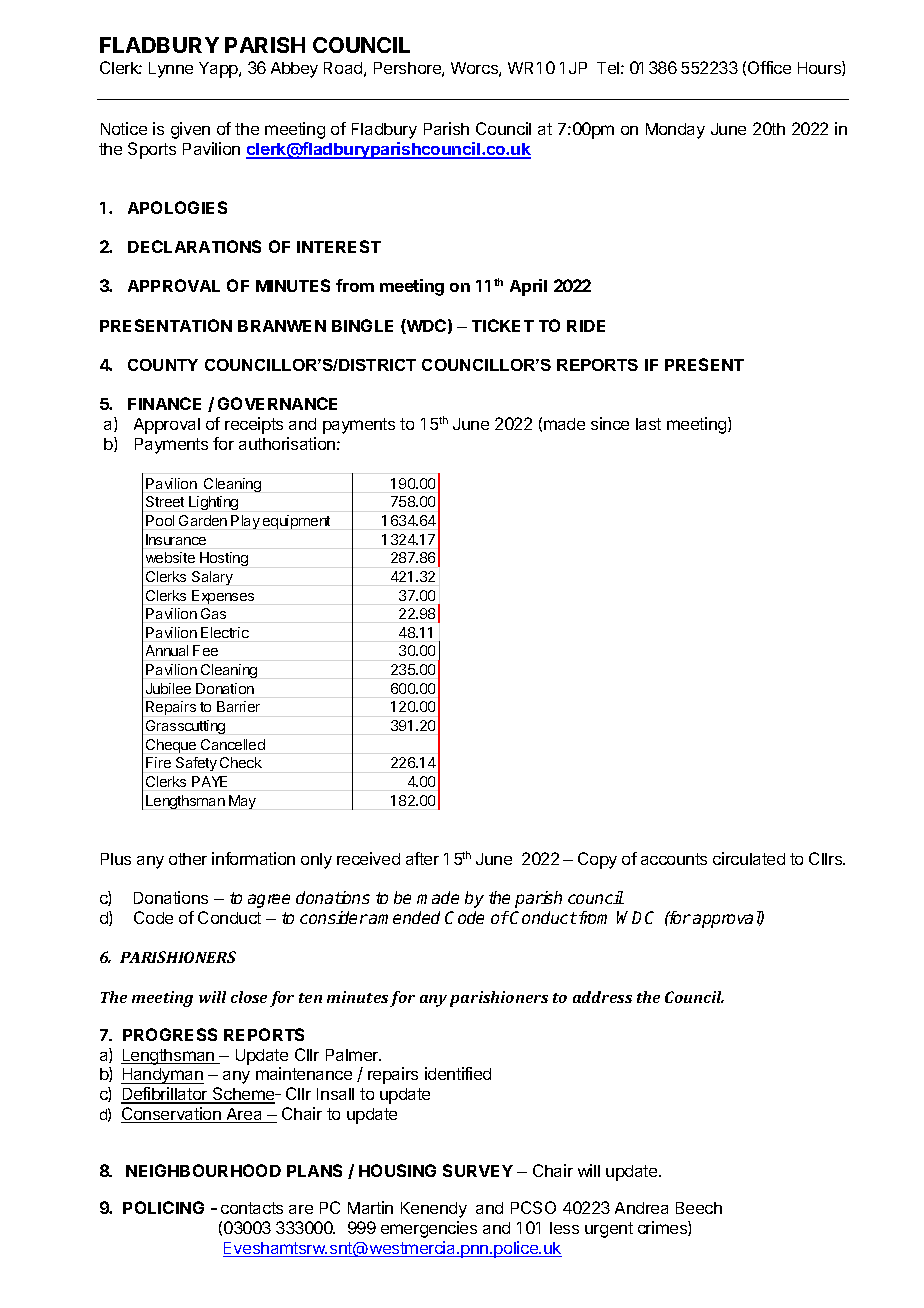 Image resolution: width=924 pixels, height=1308 pixels. I want to click on RIDE, so click(586, 326).
